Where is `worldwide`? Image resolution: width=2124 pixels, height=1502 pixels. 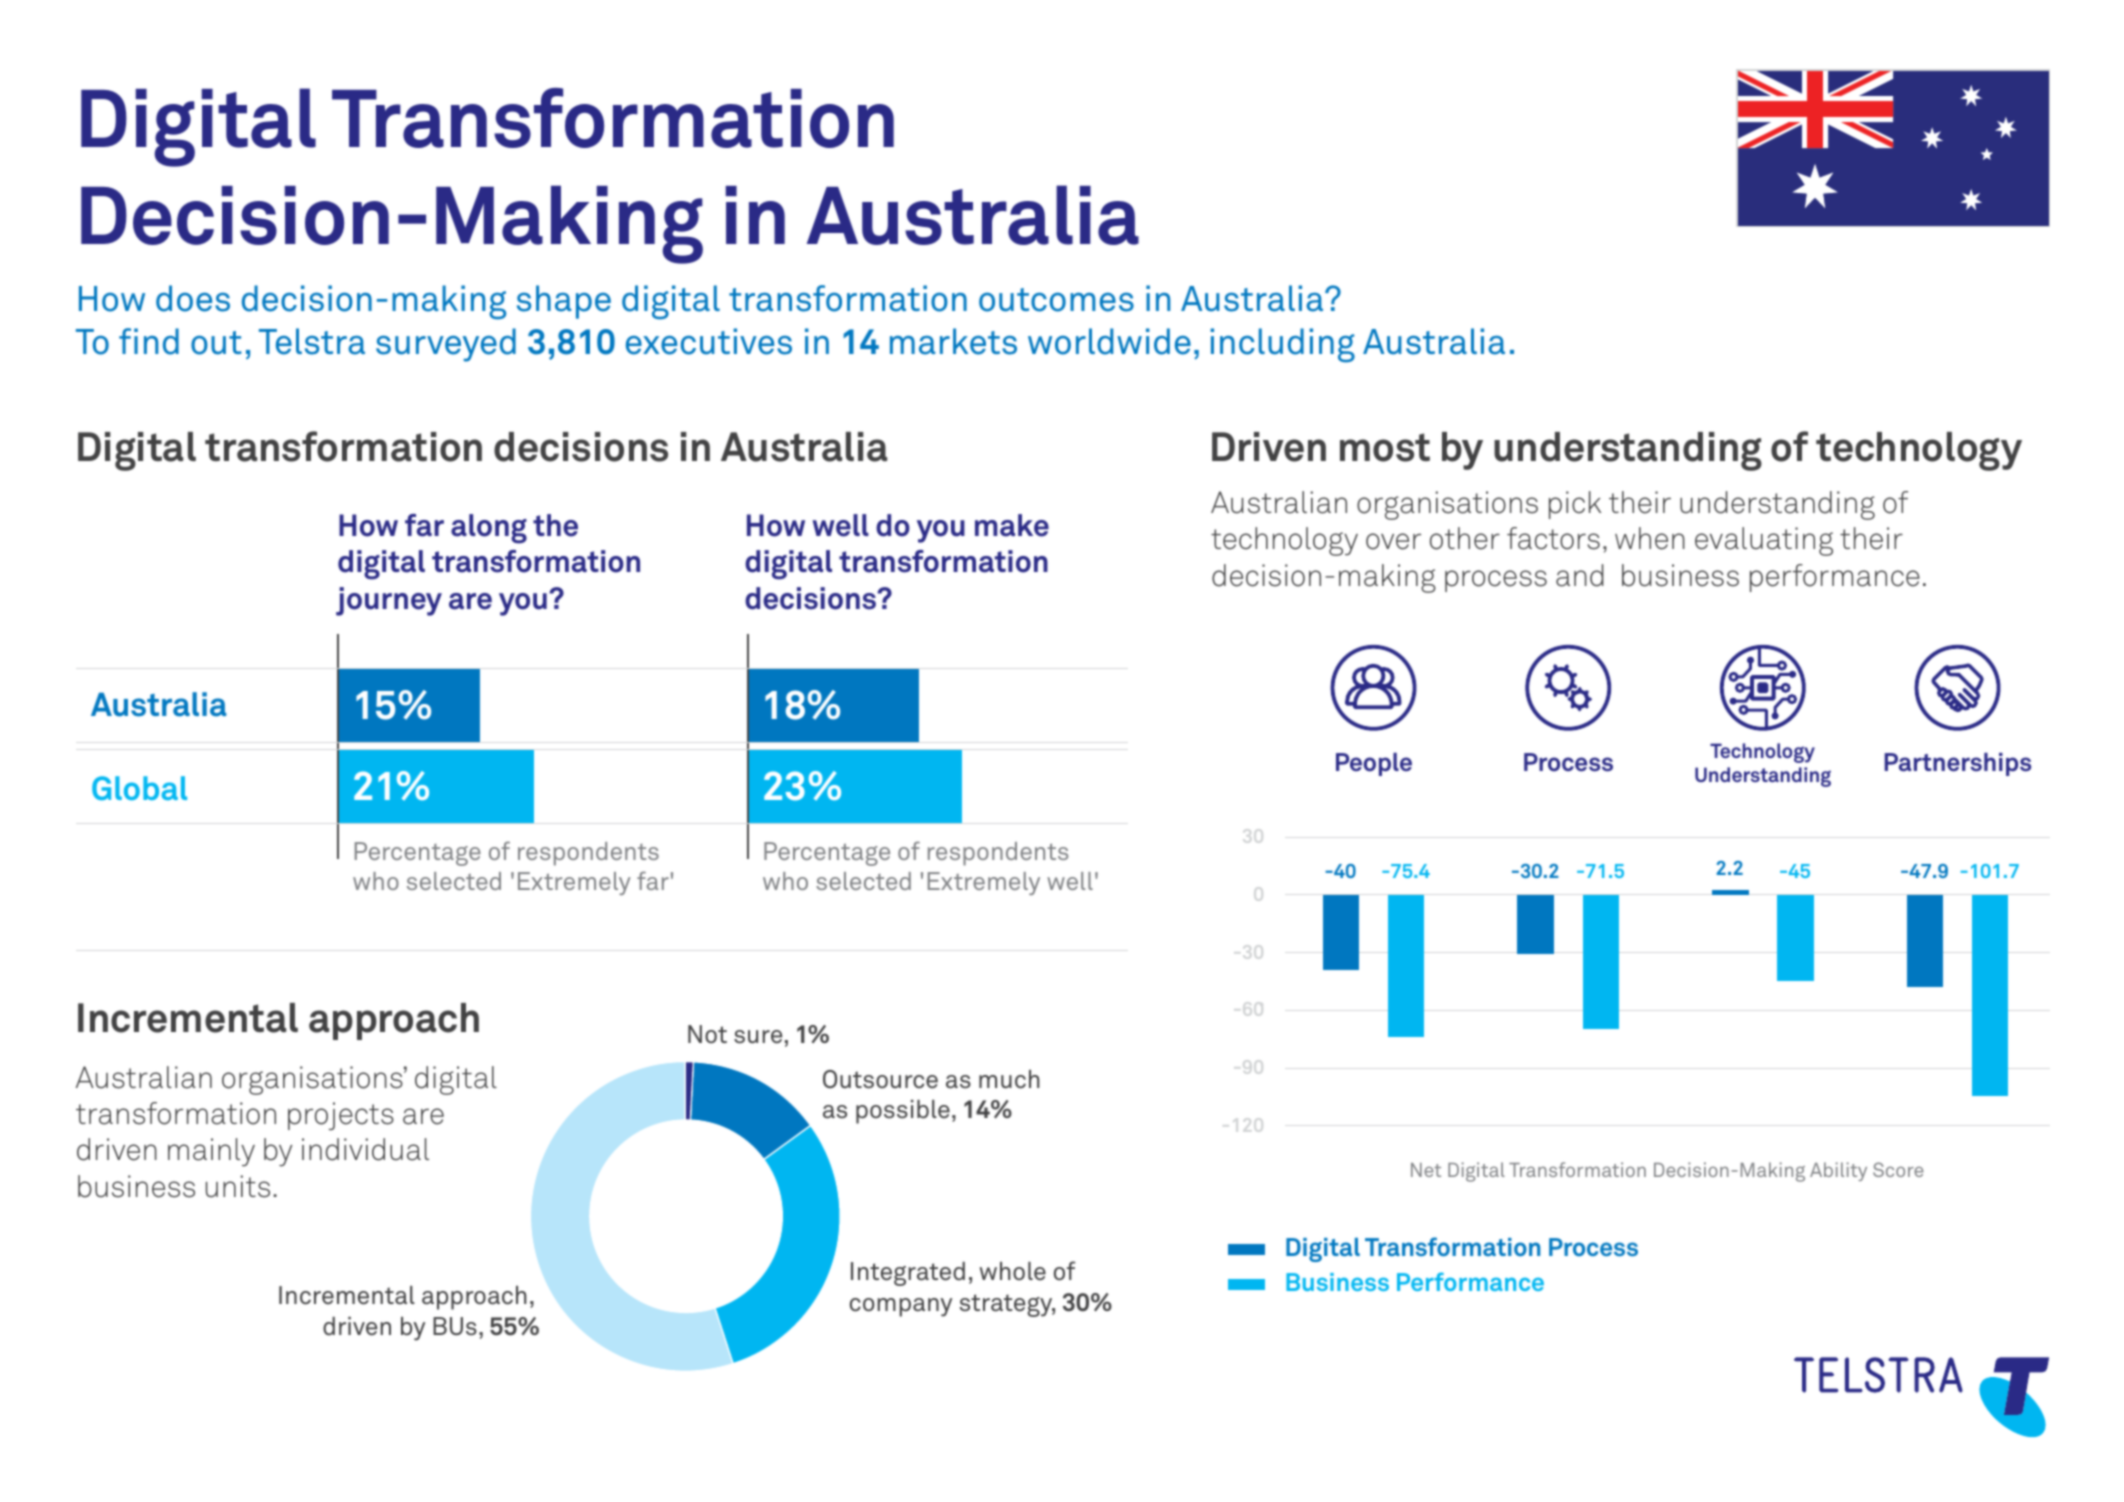
worldwide is located at coordinates (1109, 341).
